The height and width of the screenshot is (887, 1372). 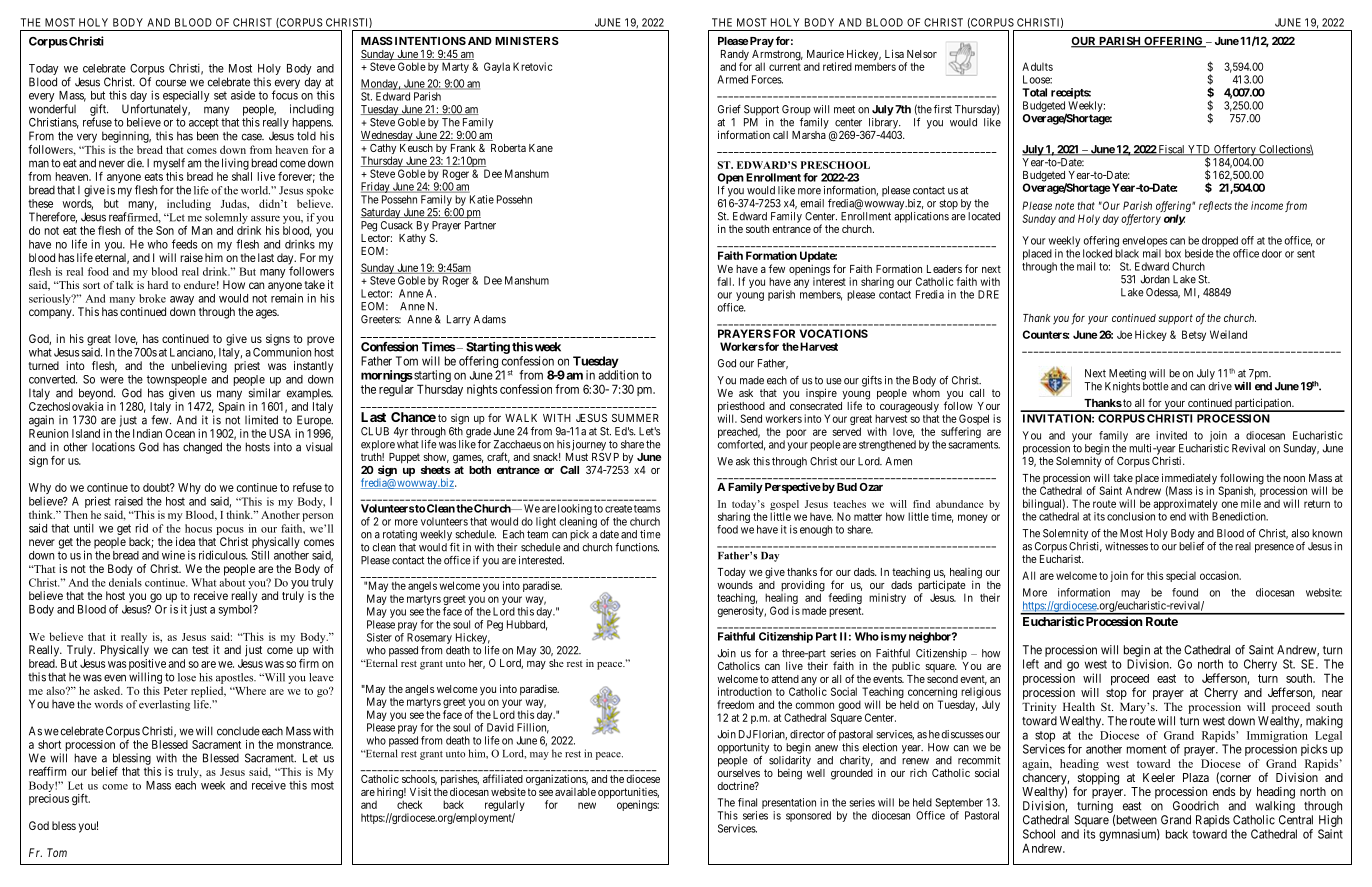 I want to click on precious, so click(x=49, y=799).
